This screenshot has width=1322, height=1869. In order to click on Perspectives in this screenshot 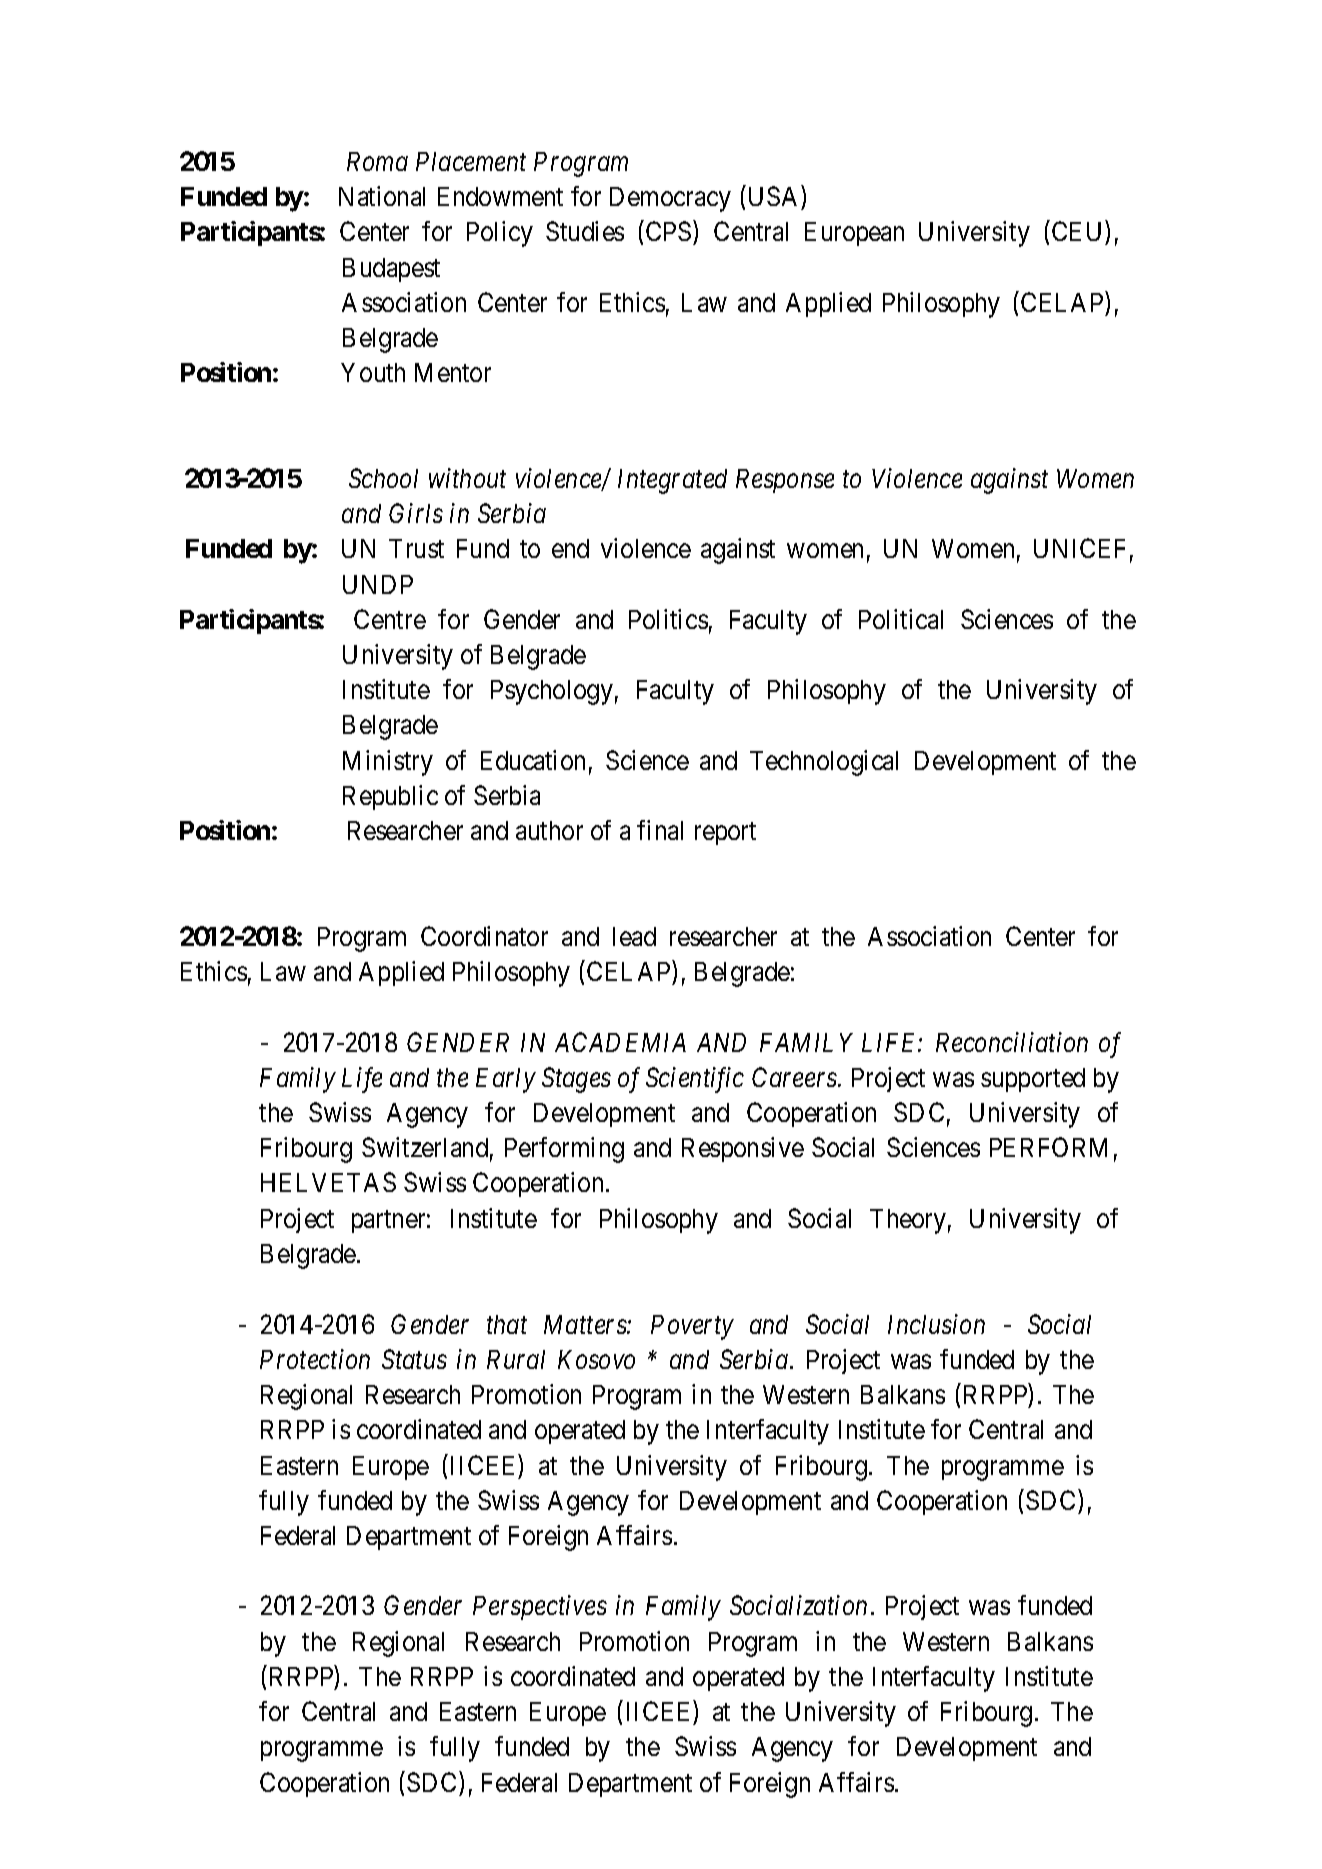, I will do `click(540, 1608)`.
